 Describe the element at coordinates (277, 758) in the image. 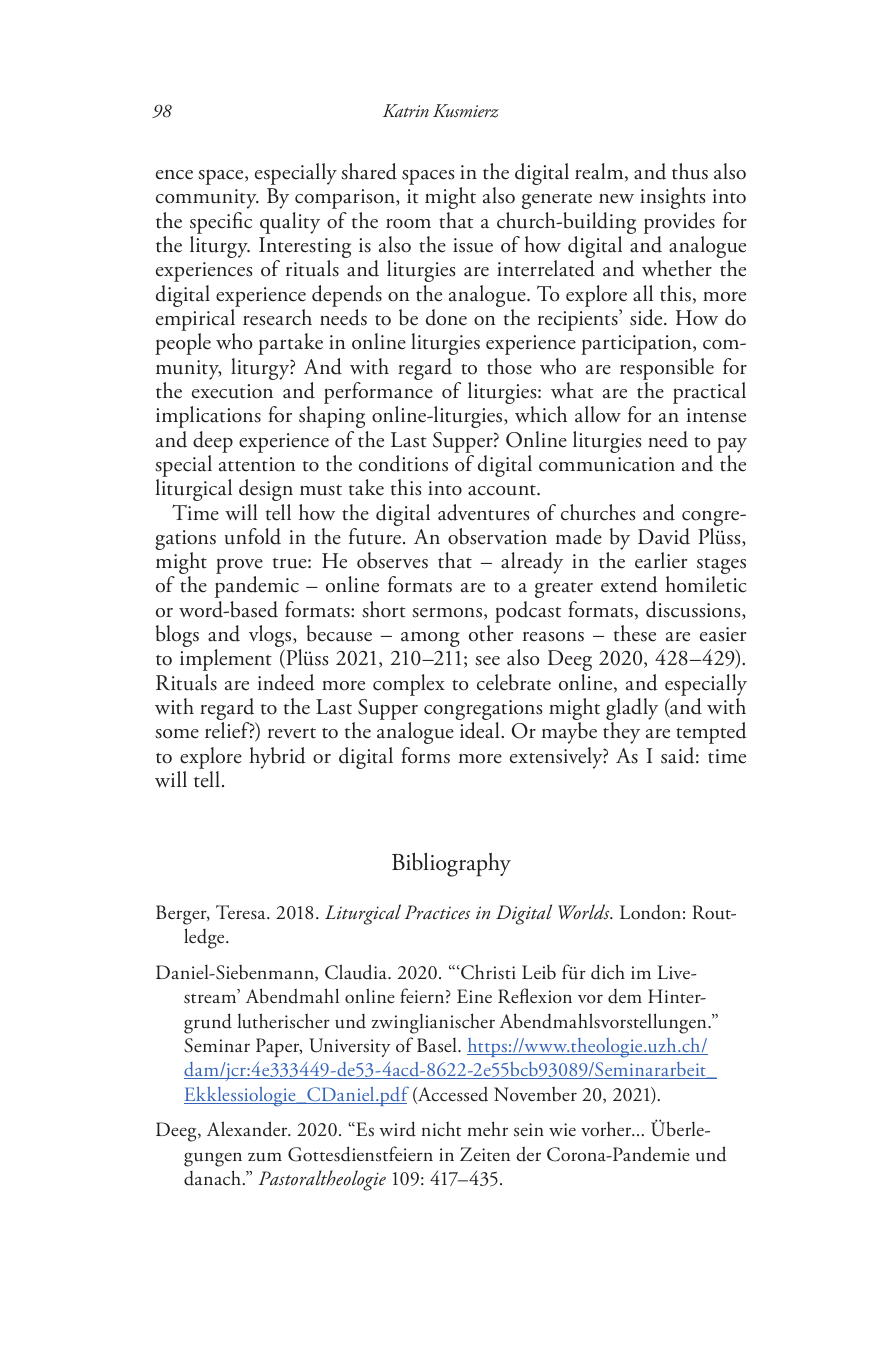

I see `hybrid` at that location.
